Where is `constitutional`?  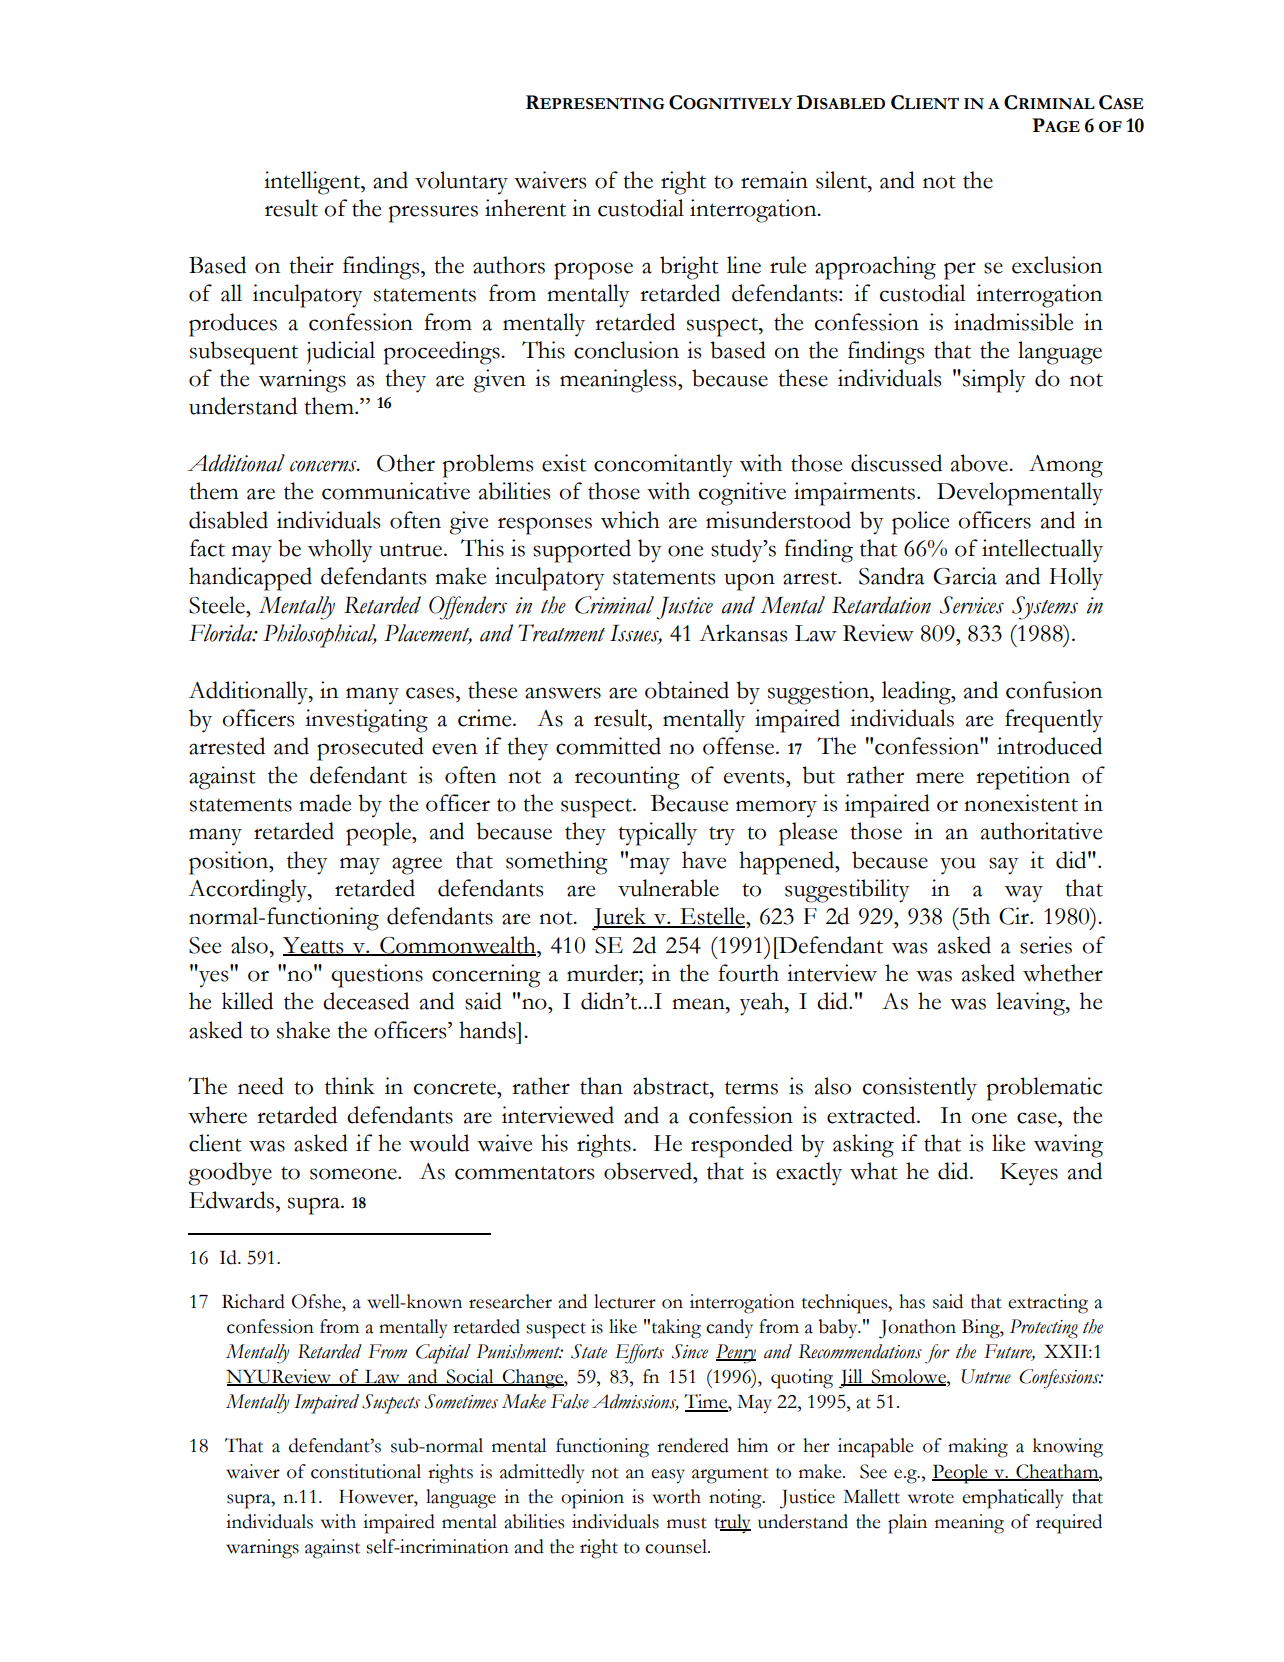
constitutional is located at coordinates (366, 1471).
